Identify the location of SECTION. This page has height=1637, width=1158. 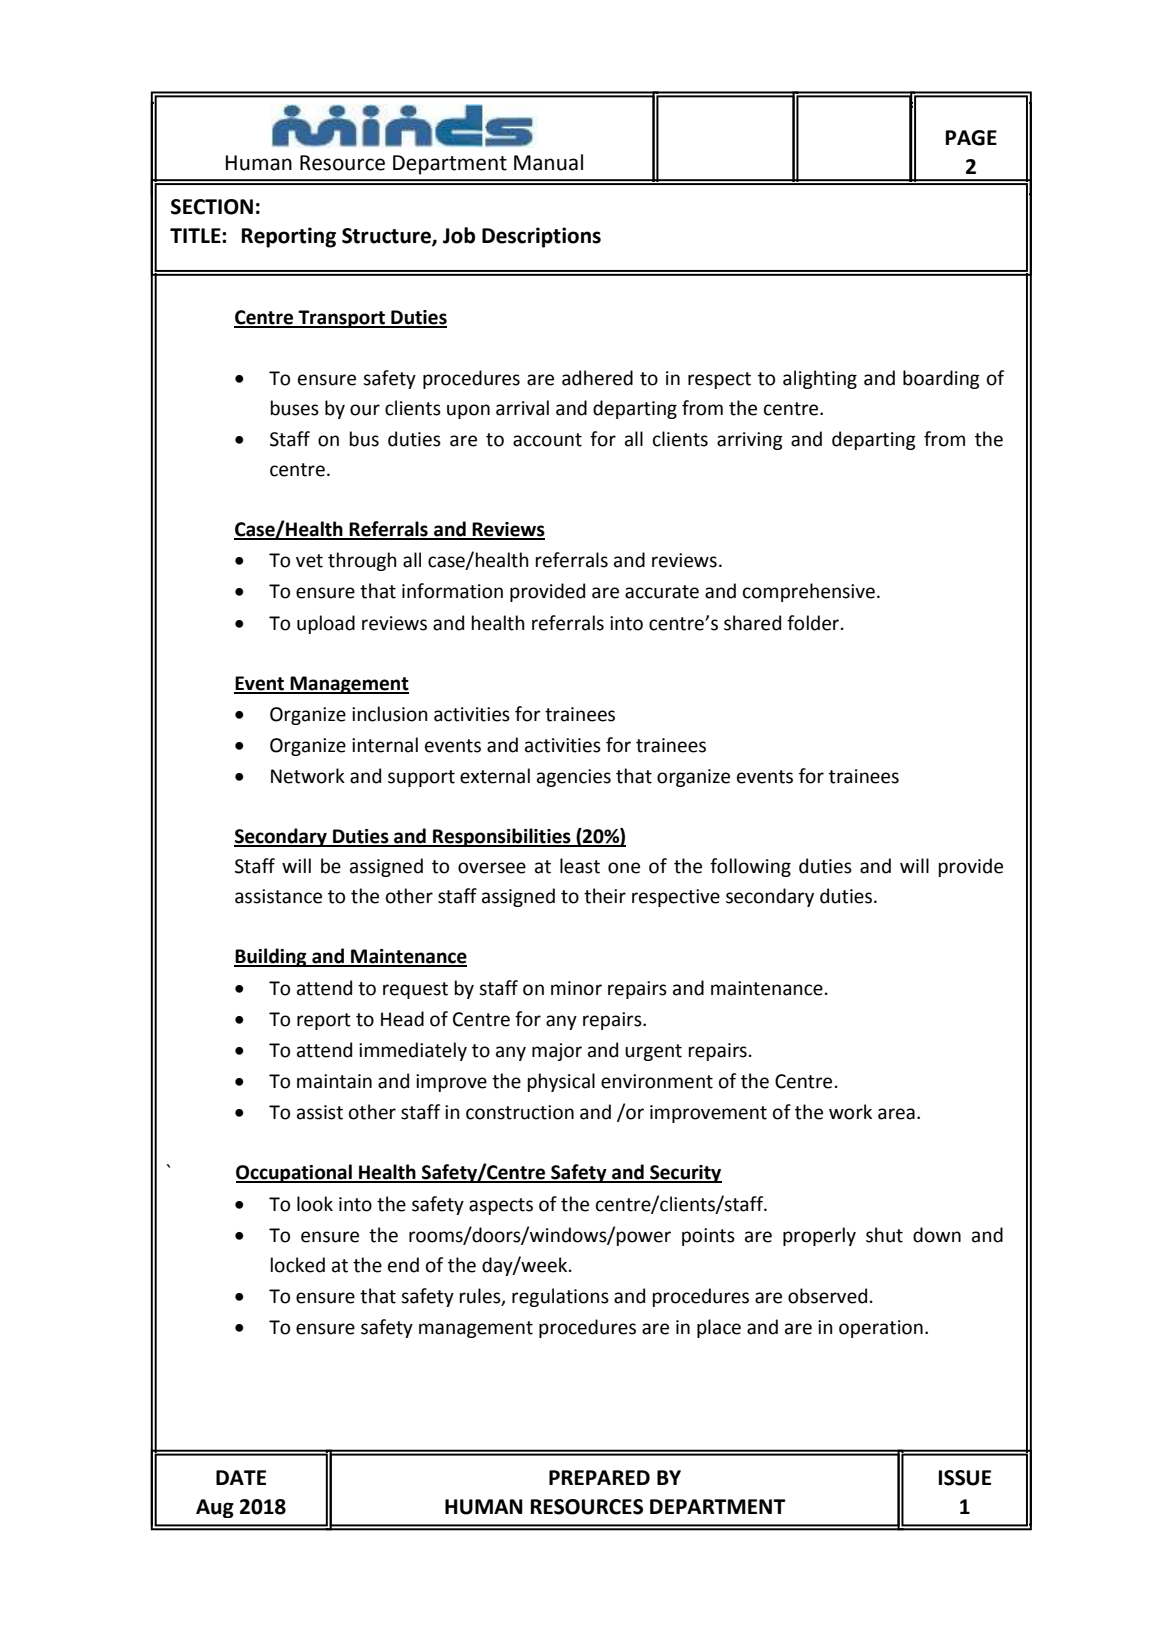
(212, 207).
